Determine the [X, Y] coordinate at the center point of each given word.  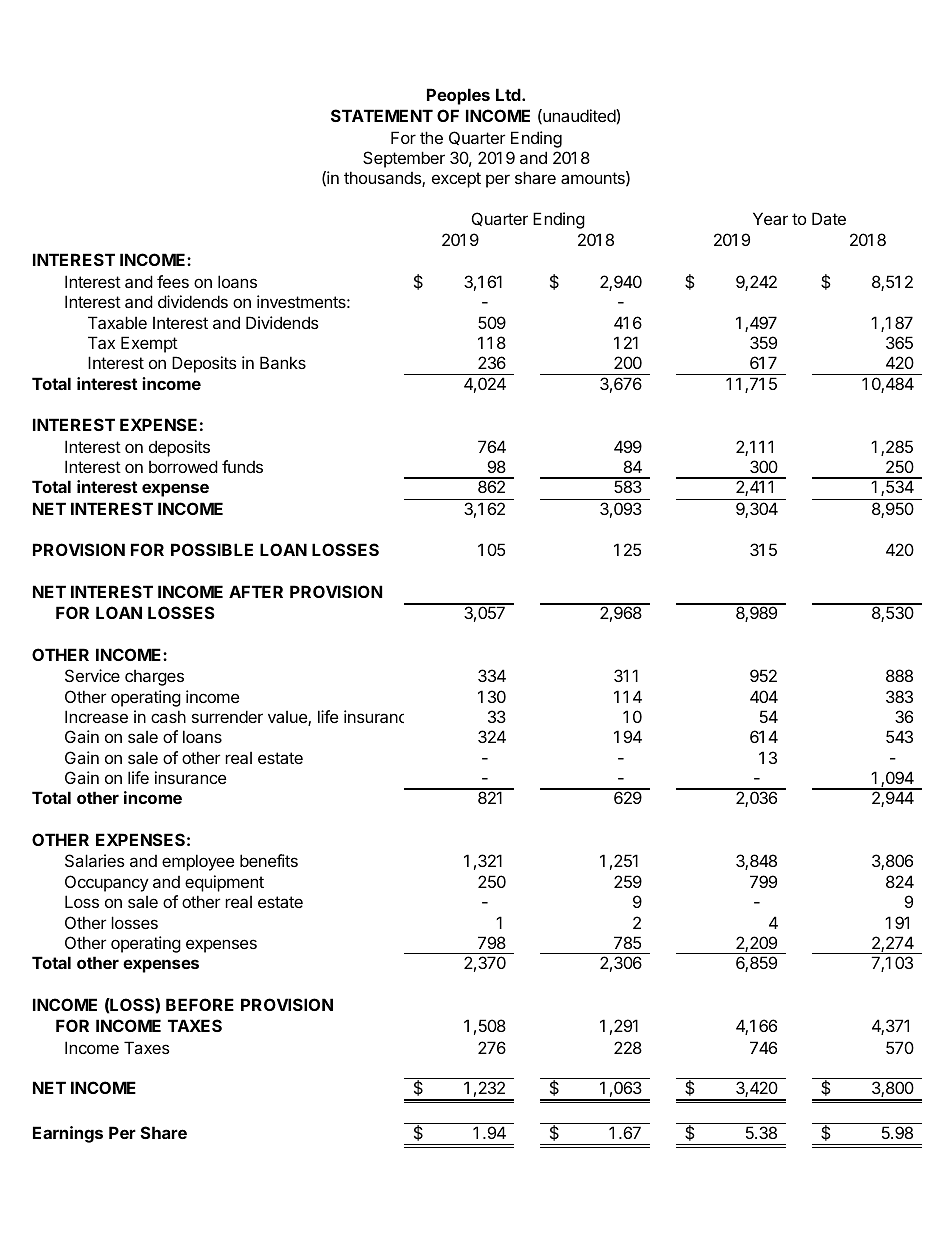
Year [770, 218]
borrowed [183, 466]
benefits [269, 860]
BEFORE [200, 1004]
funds [242, 466]
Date [829, 218]
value [288, 718]
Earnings [68, 1134]
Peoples [458, 96]
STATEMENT [382, 115]
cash [168, 716]
